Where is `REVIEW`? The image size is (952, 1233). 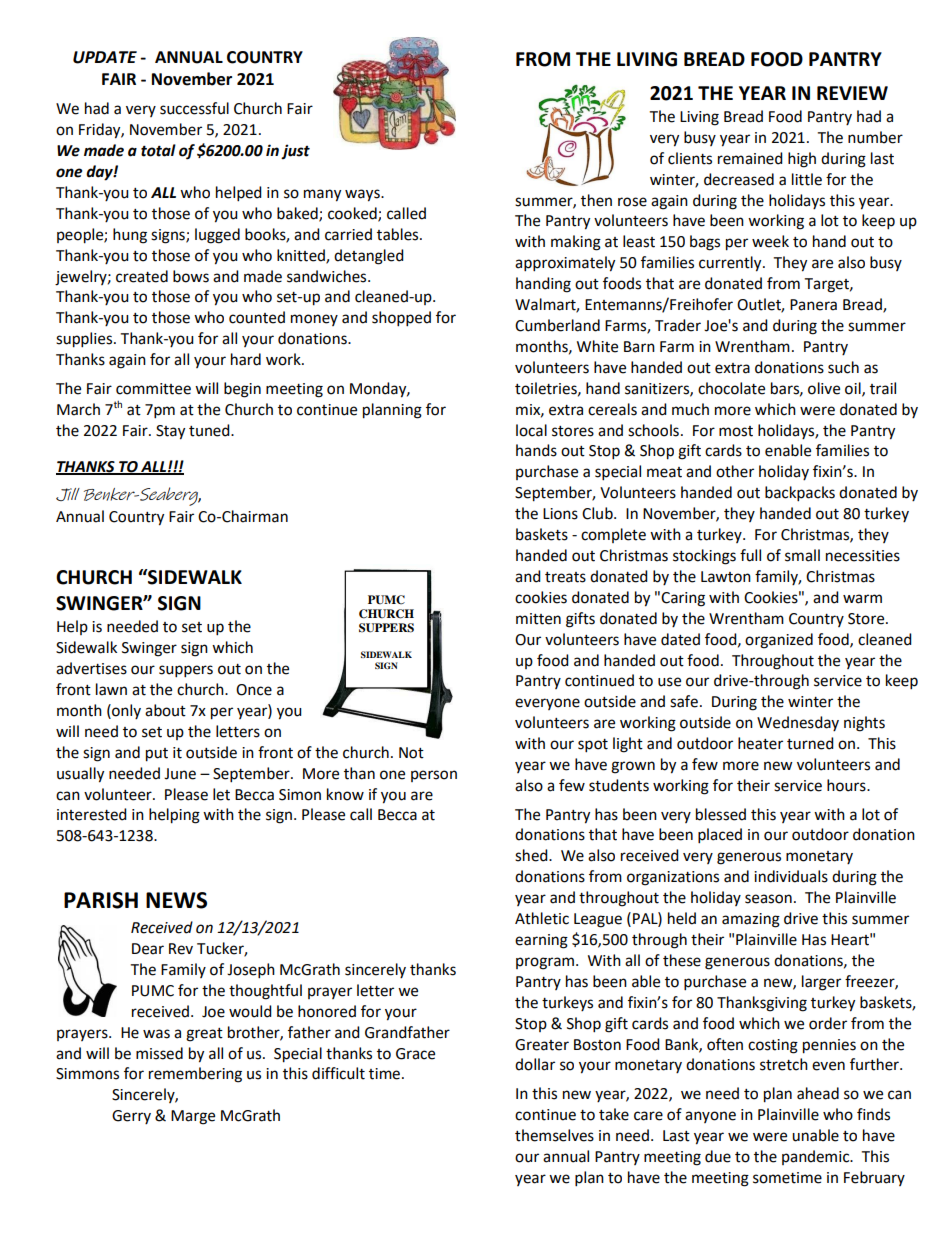 REVIEW is located at coordinates (852, 93).
